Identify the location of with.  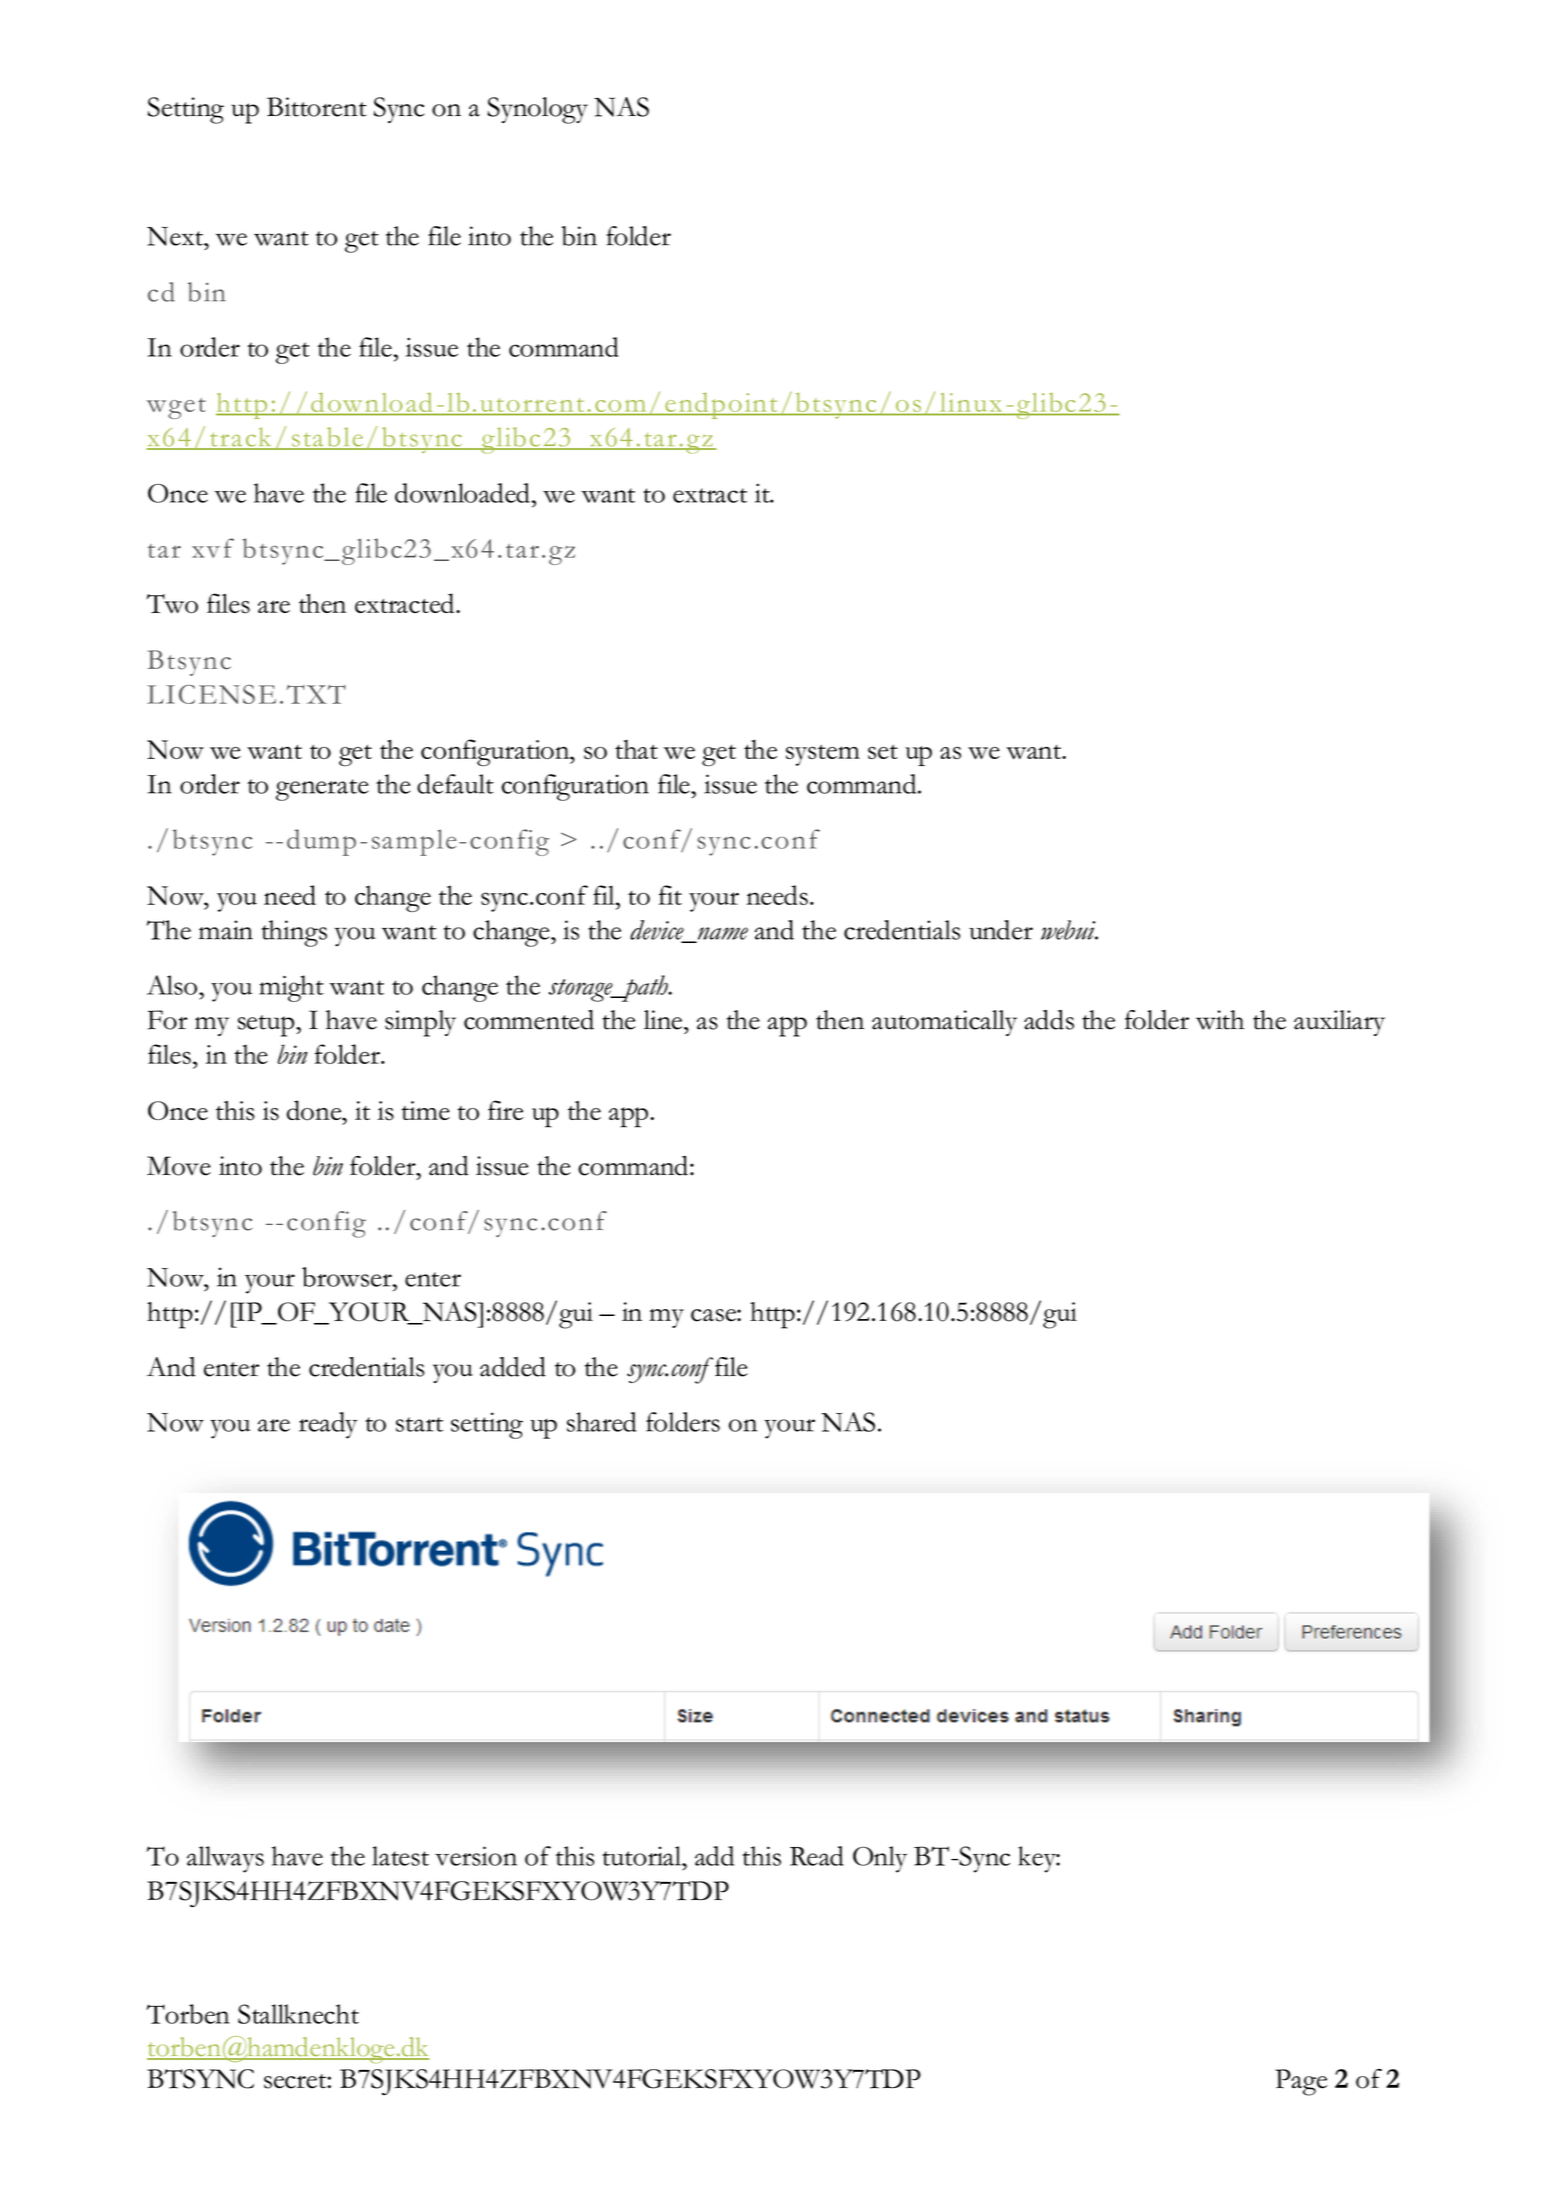
(1220, 1020).
